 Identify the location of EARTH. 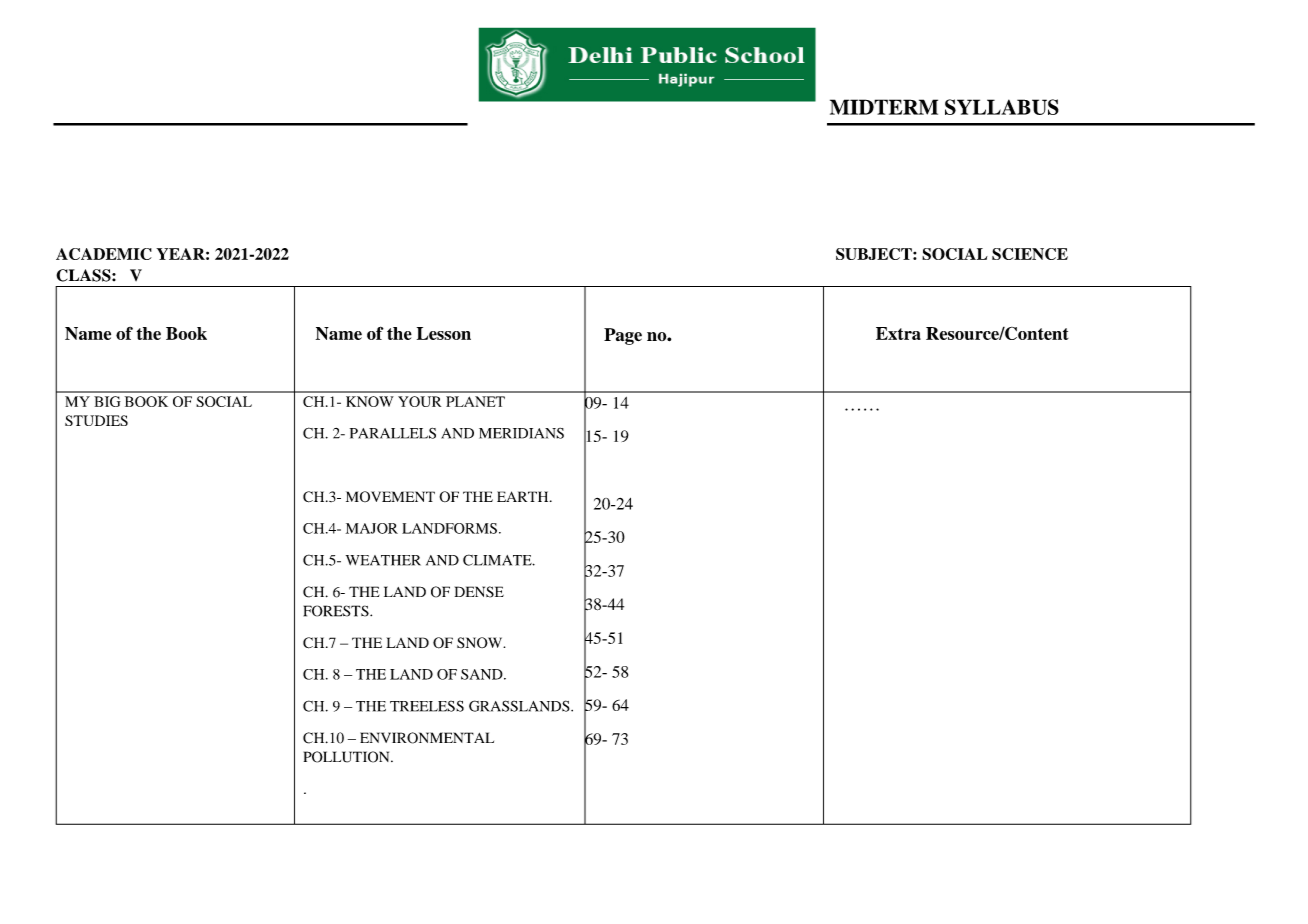
(524, 496).
